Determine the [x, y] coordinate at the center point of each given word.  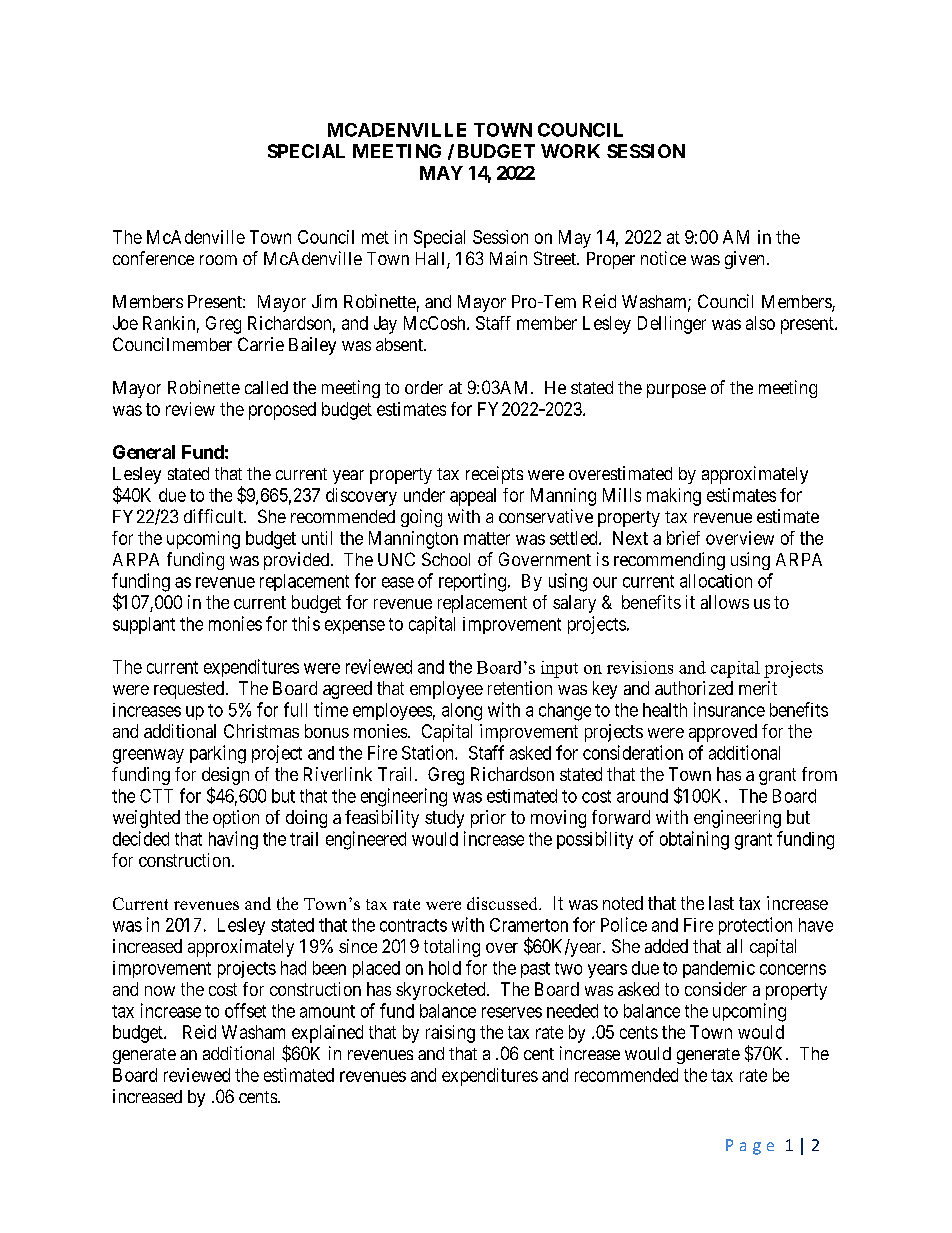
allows [725, 602]
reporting [472, 582]
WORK [570, 151]
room [218, 260]
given [744, 260]
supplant [144, 625]
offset [245, 1010]
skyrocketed [442, 991]
